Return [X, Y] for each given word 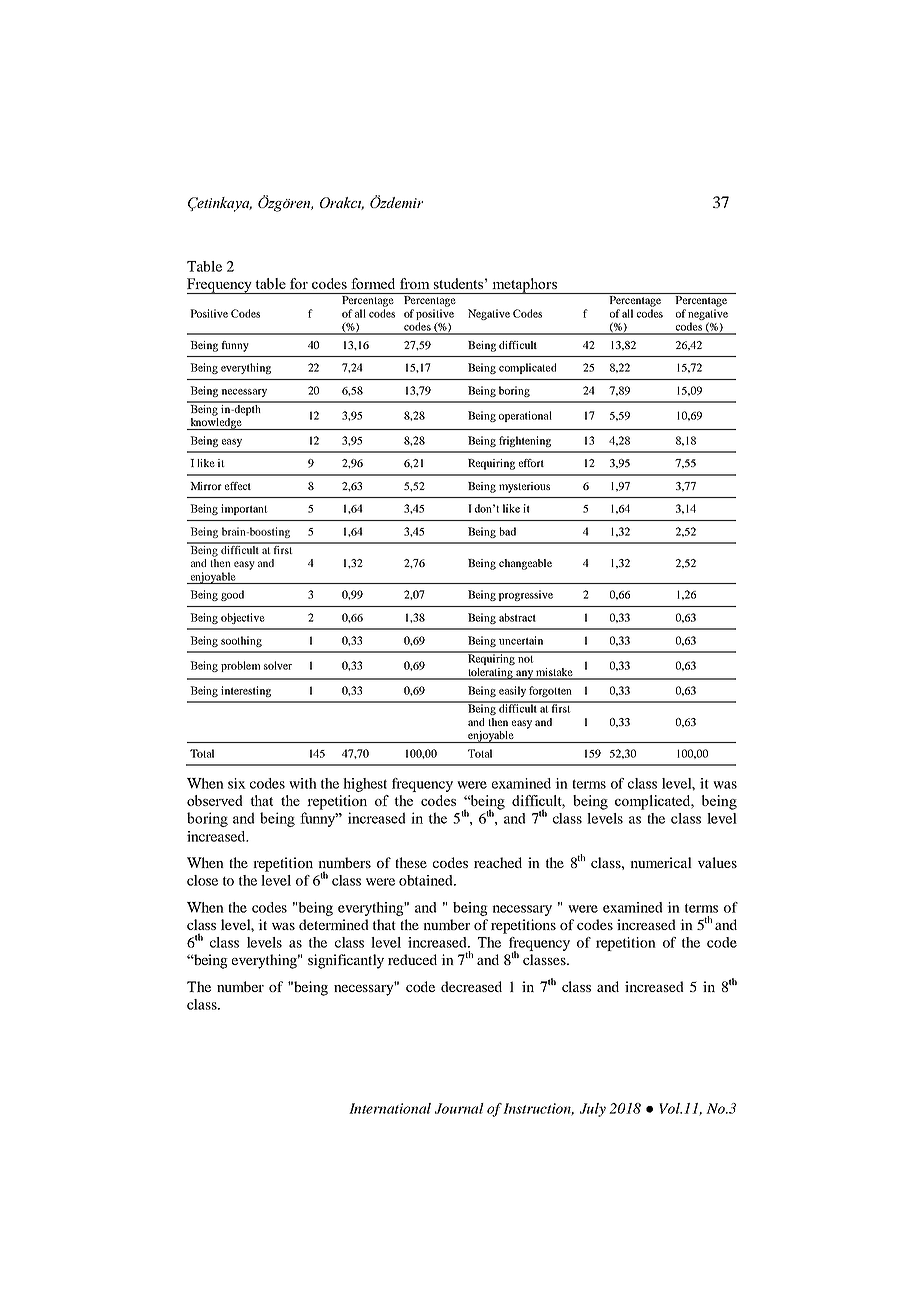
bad [507, 531]
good [232, 595]
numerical [661, 862]
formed [373, 283]
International [390, 1108]
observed [215, 800]
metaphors [525, 286]
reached [498, 862]
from [414, 283]
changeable [525, 564]
